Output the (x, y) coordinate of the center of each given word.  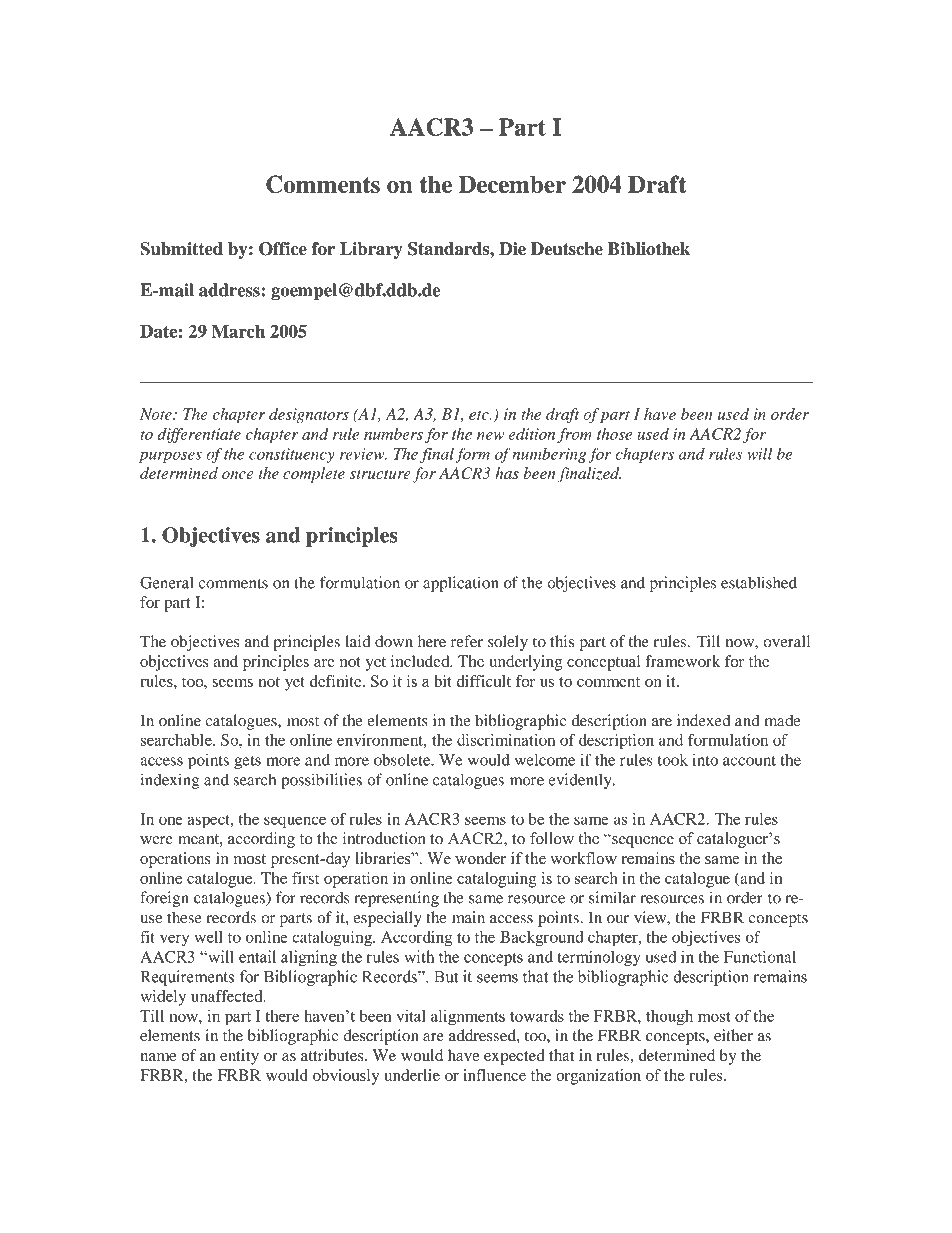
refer (467, 641)
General (167, 582)
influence (494, 1075)
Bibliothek (649, 249)
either (733, 1035)
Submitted (181, 249)
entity (239, 1057)
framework (682, 661)
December (512, 184)
